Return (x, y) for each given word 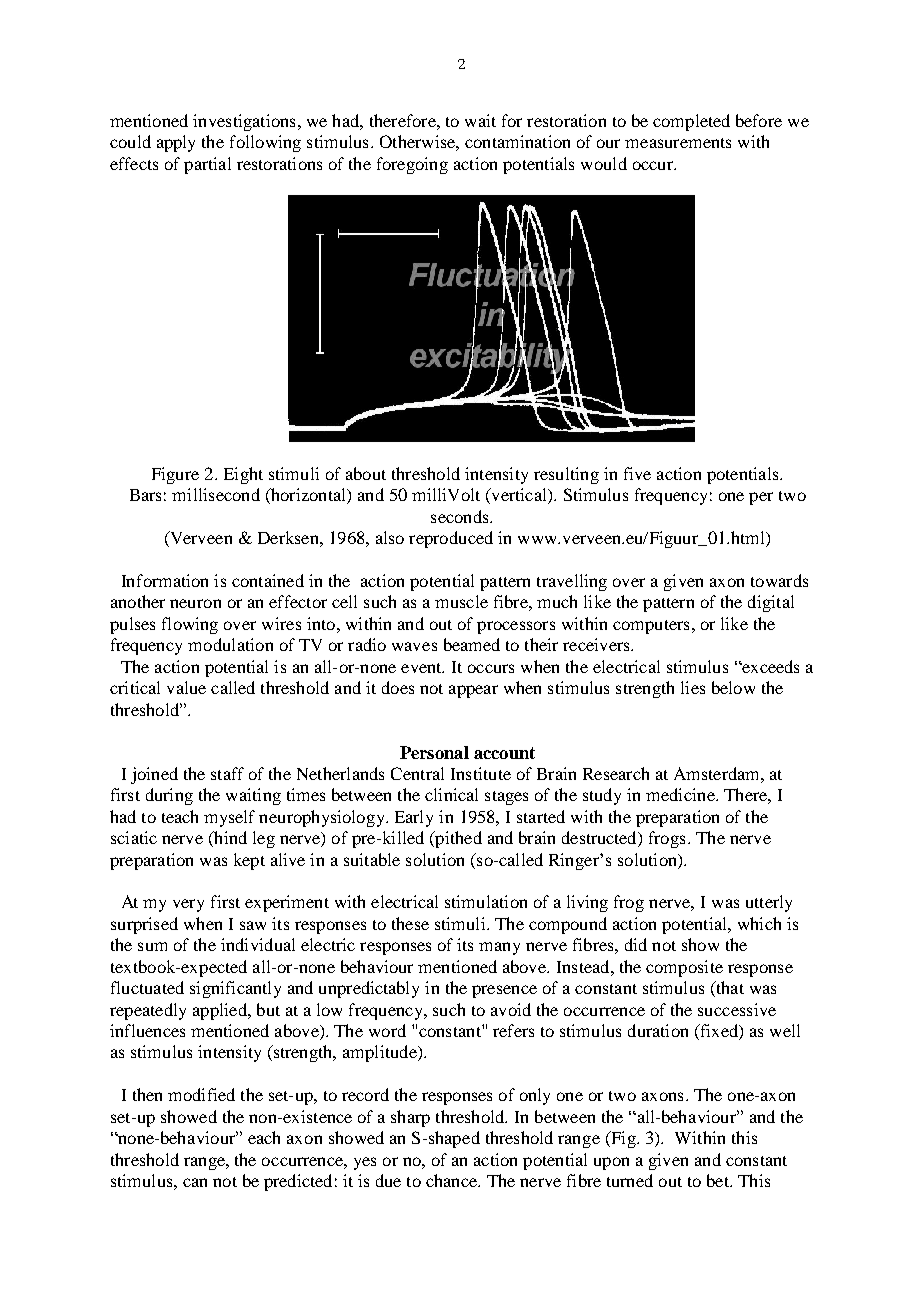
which (759, 923)
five (637, 473)
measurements (678, 143)
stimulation (486, 901)
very (188, 905)
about (366, 473)
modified (201, 1094)
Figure (175, 475)
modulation (230, 644)
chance (452, 1180)
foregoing (412, 165)
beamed (472, 644)
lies (693, 687)
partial (207, 165)
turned (630, 1180)
